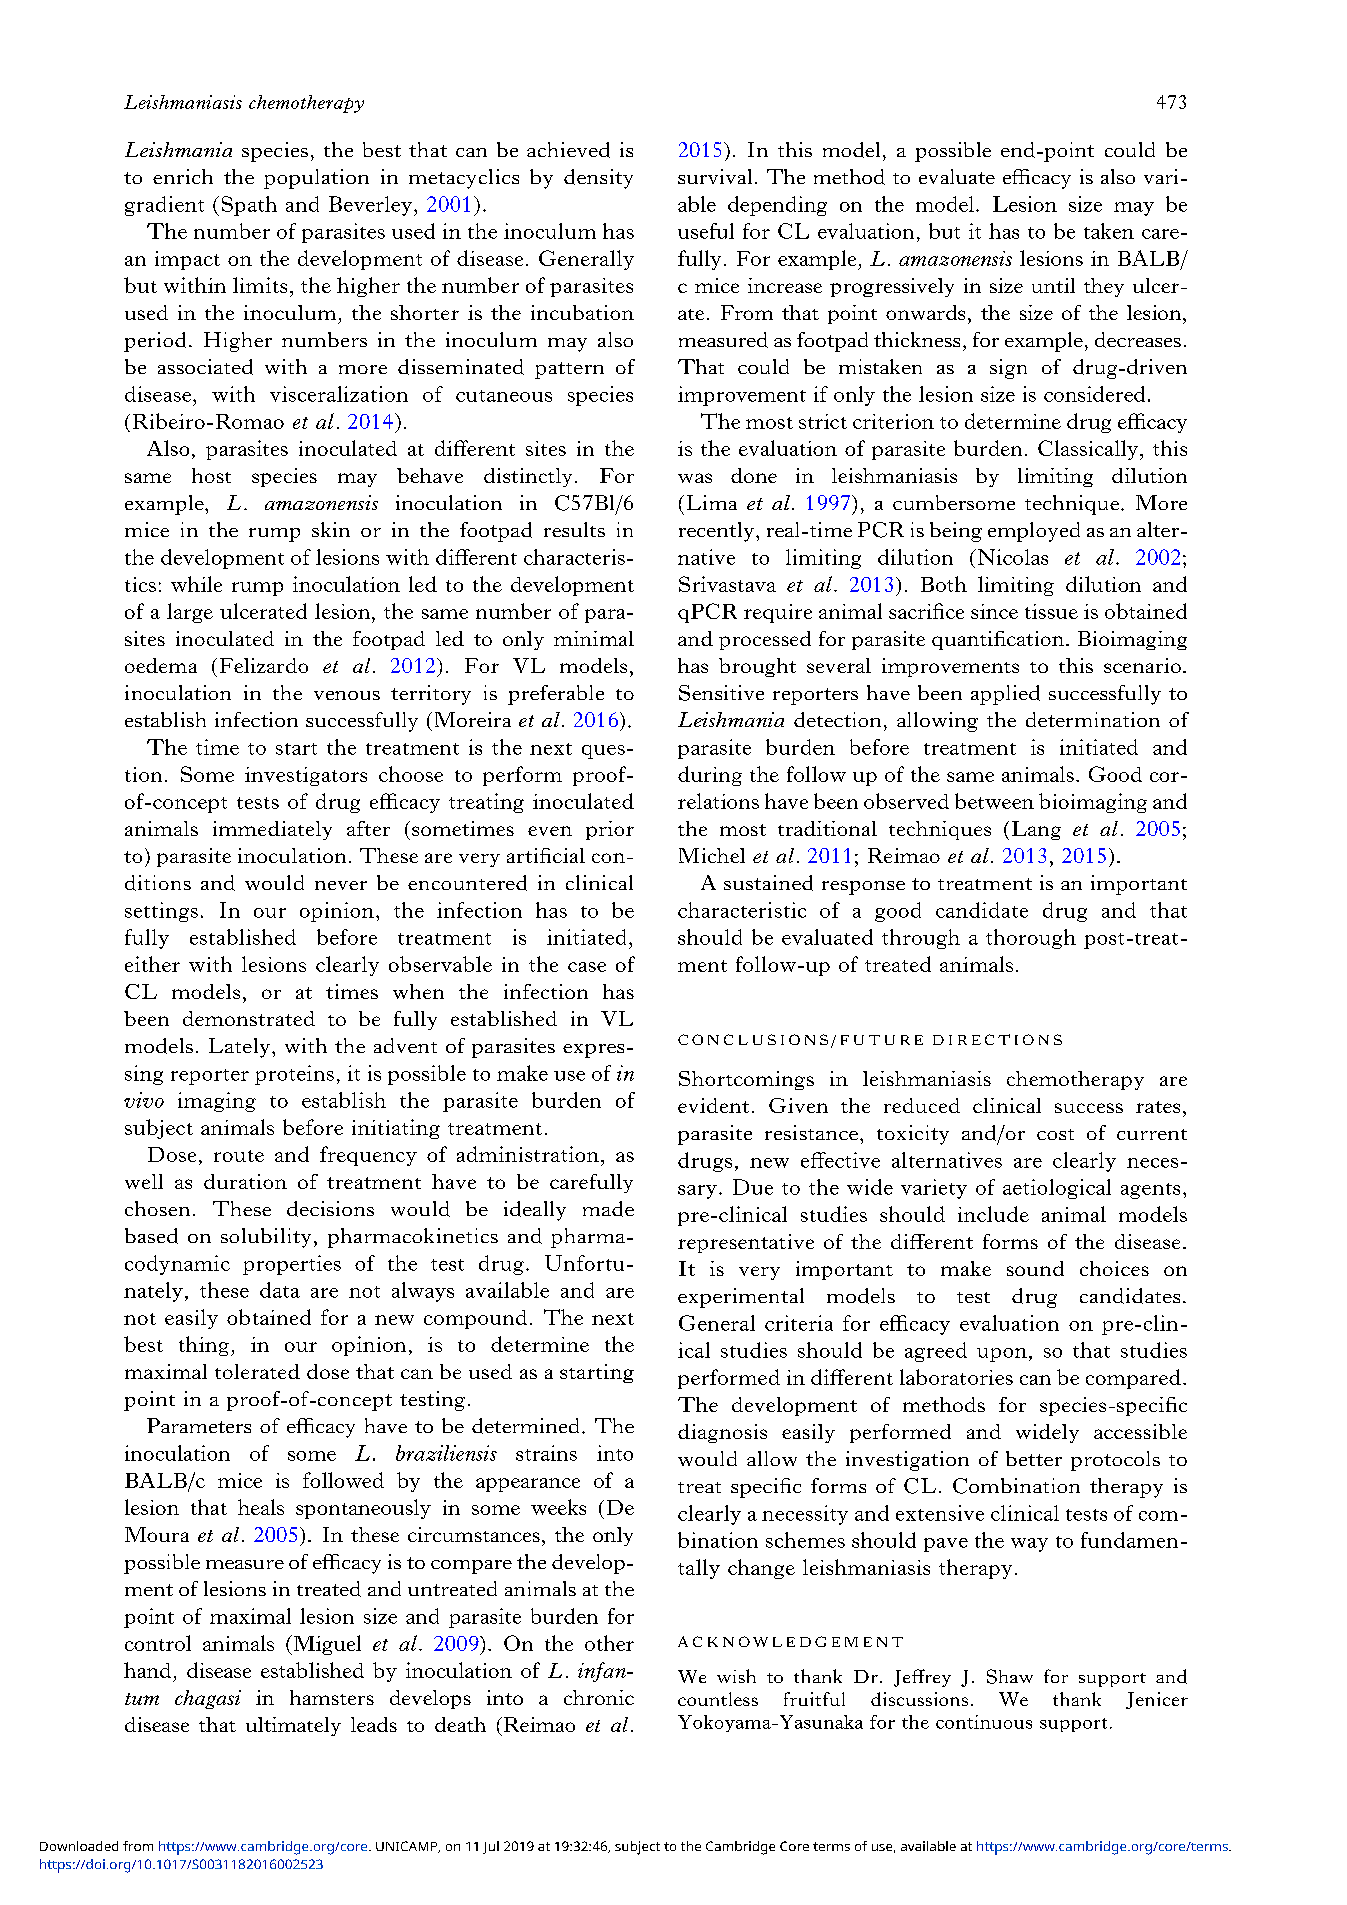 The width and height of the screenshot is (1347, 1905). I want to click on case, so click(587, 967).
